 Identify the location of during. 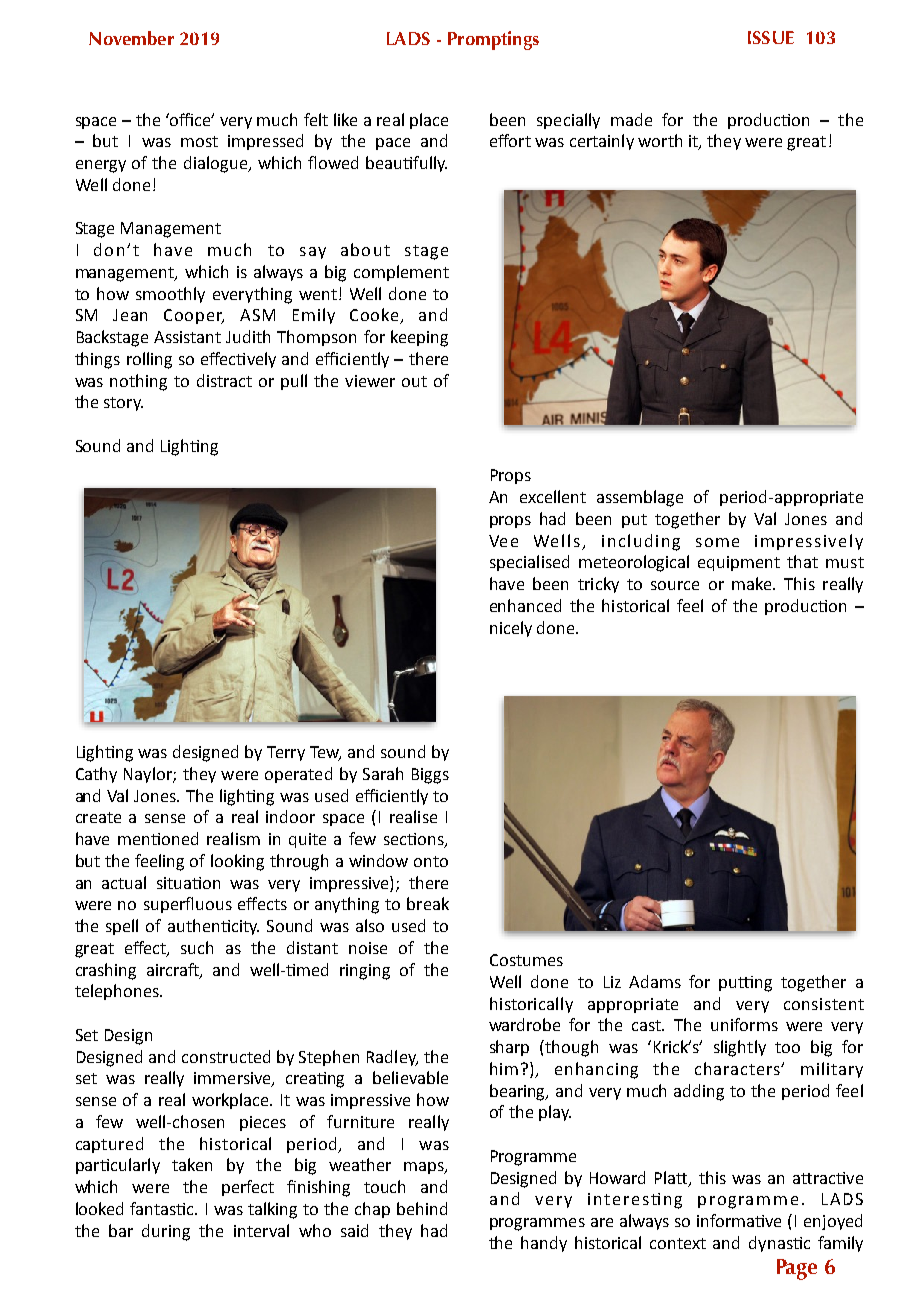
(166, 1232).
